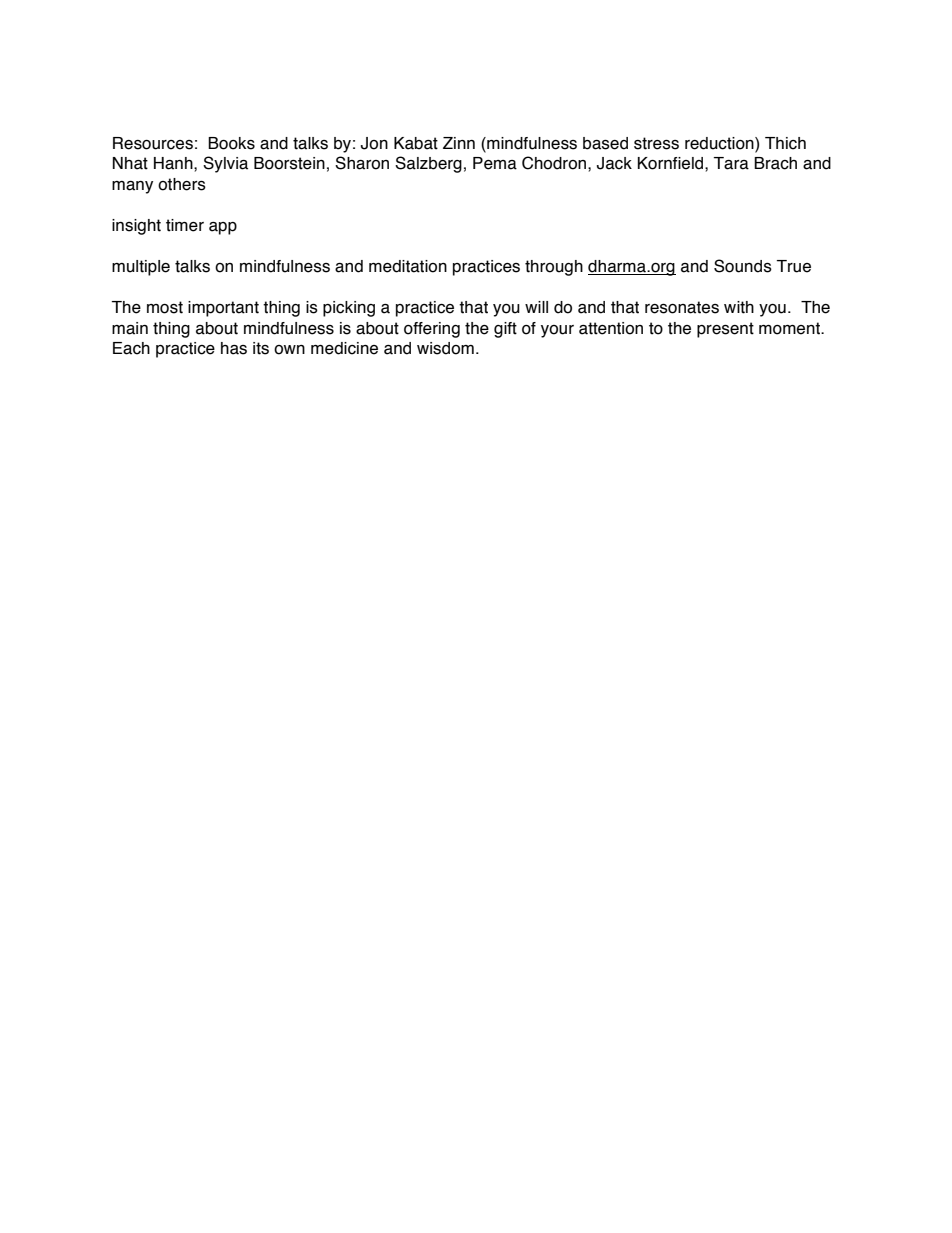  Describe the element at coordinates (720, 144) in the screenshot. I see `reduction` at that location.
